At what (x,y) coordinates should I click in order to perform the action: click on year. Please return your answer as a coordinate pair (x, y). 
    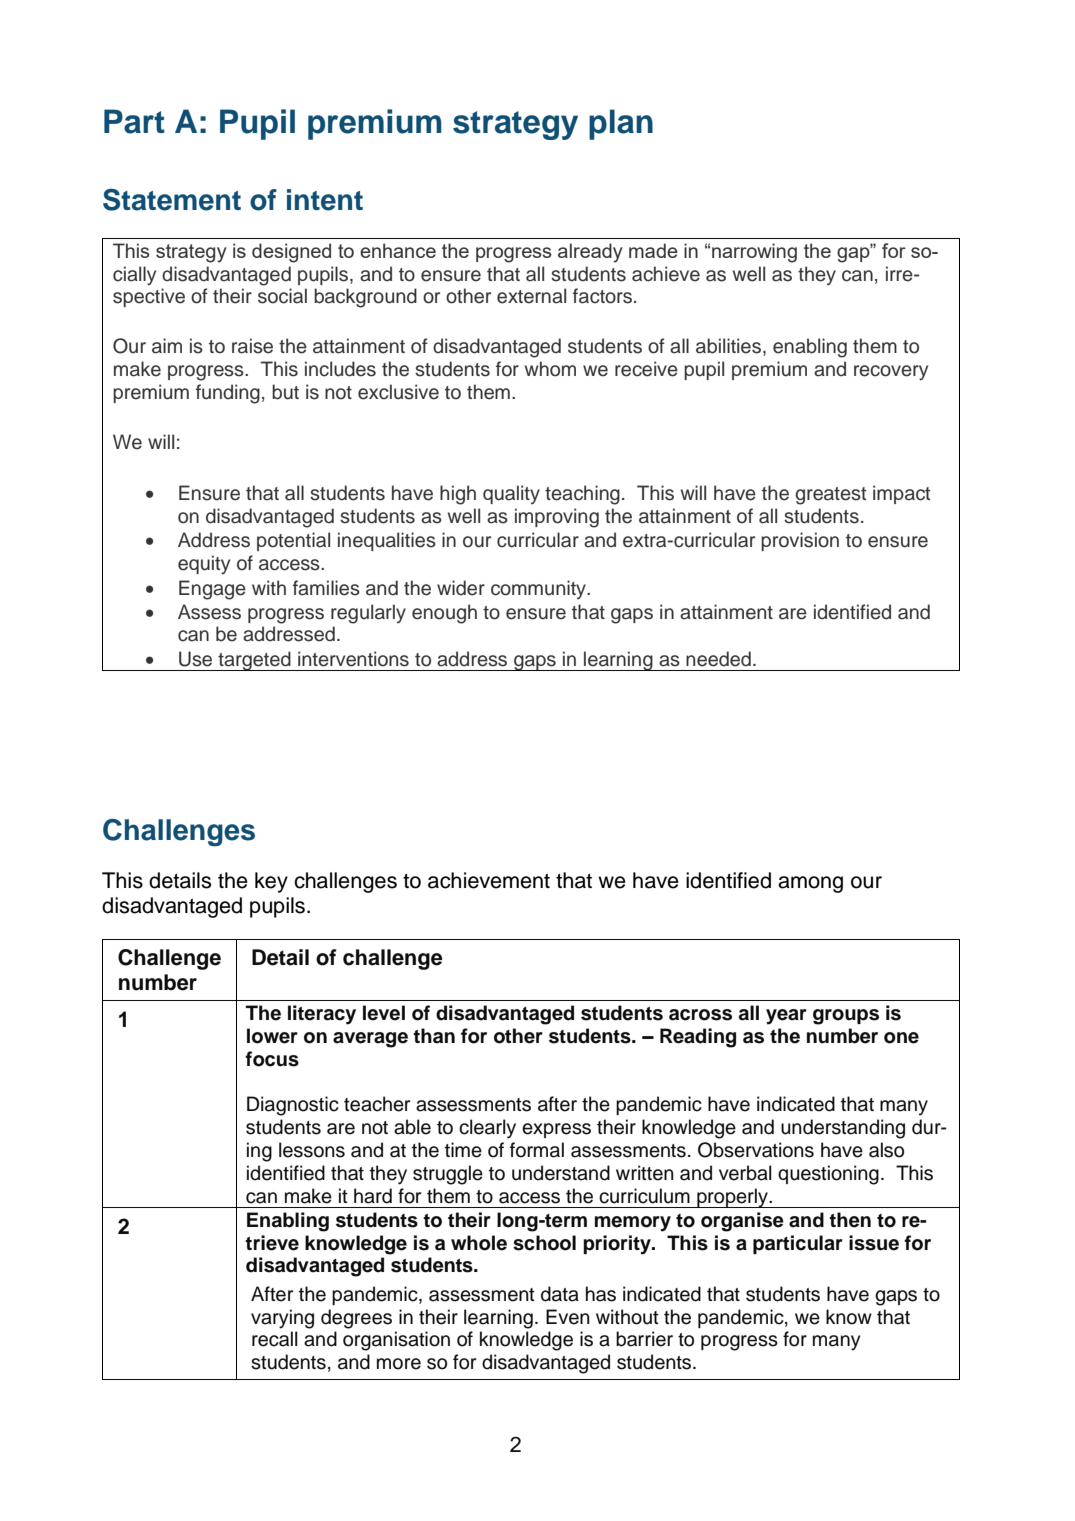
    Looking at the image, I should click on (786, 1017).
